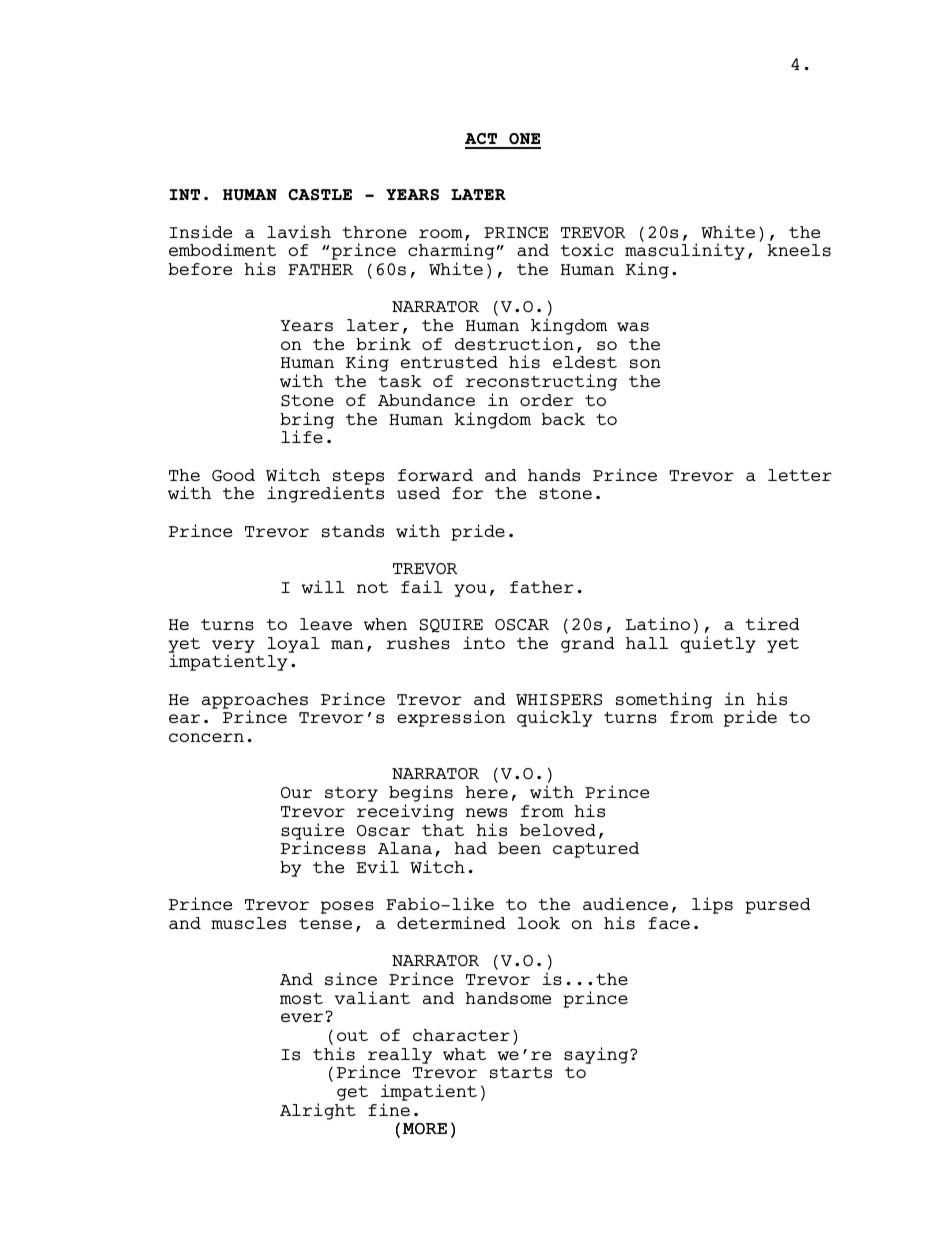 The width and height of the screenshot is (952, 1233). What do you see at coordinates (296, 792) in the screenshot?
I see `Our` at bounding box center [296, 792].
